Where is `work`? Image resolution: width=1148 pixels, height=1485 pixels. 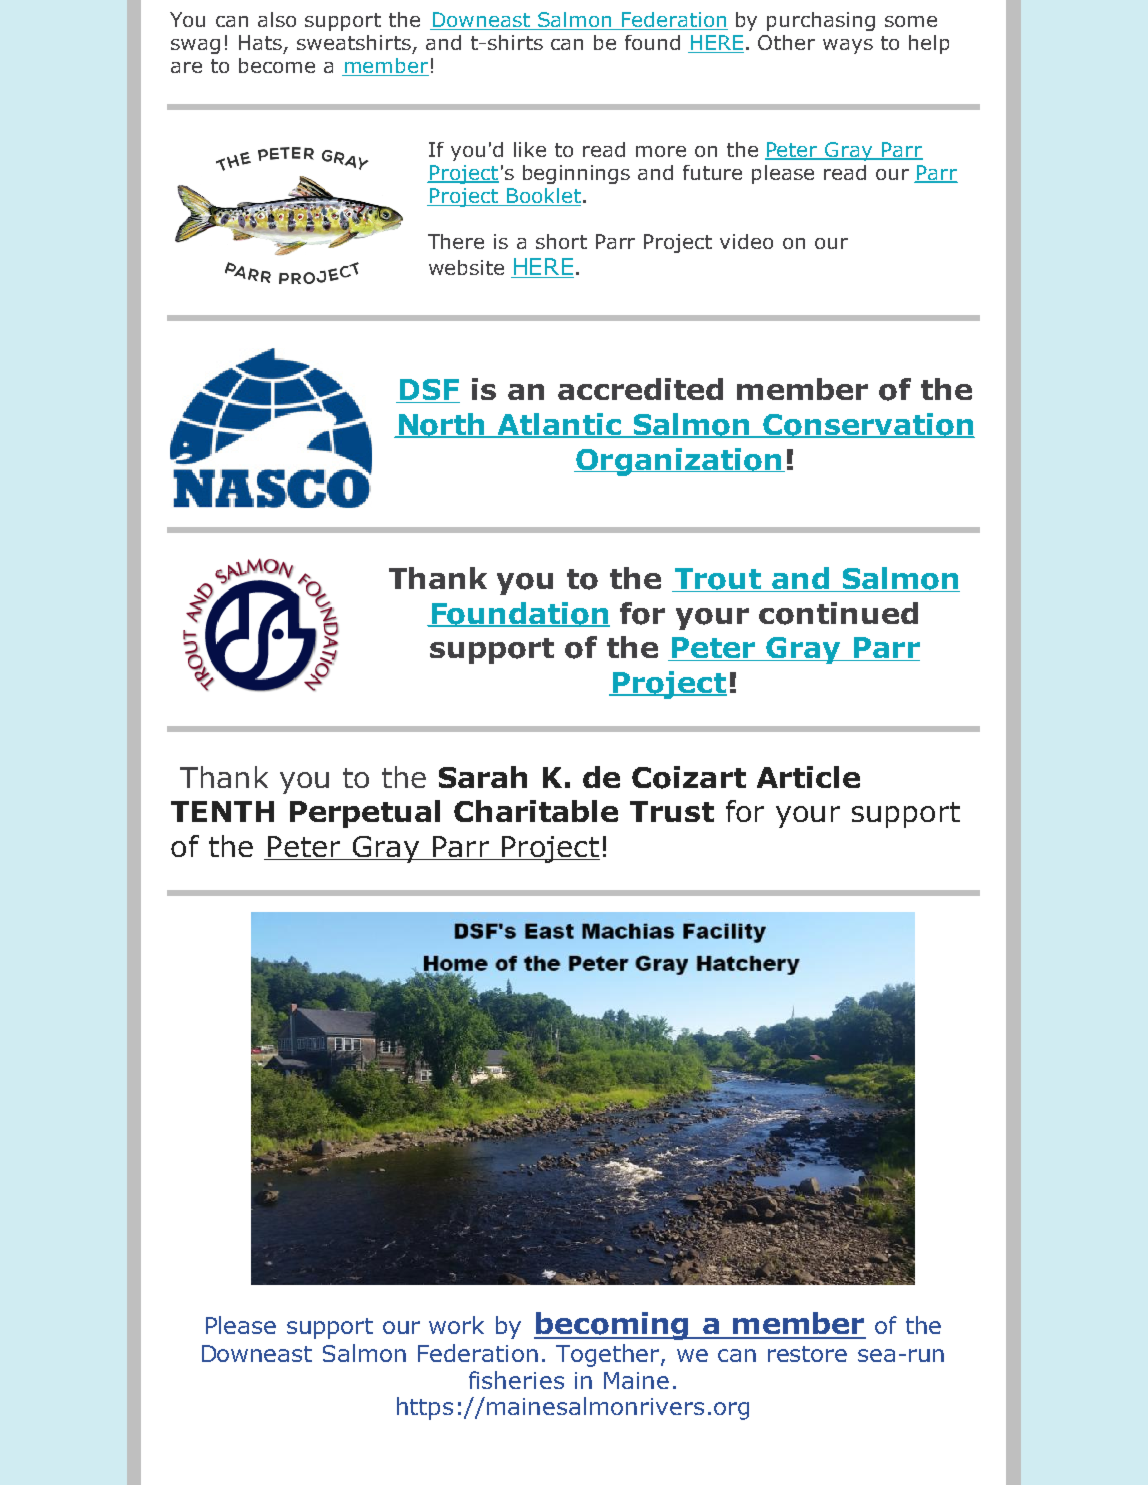
work is located at coordinates (456, 1325).
